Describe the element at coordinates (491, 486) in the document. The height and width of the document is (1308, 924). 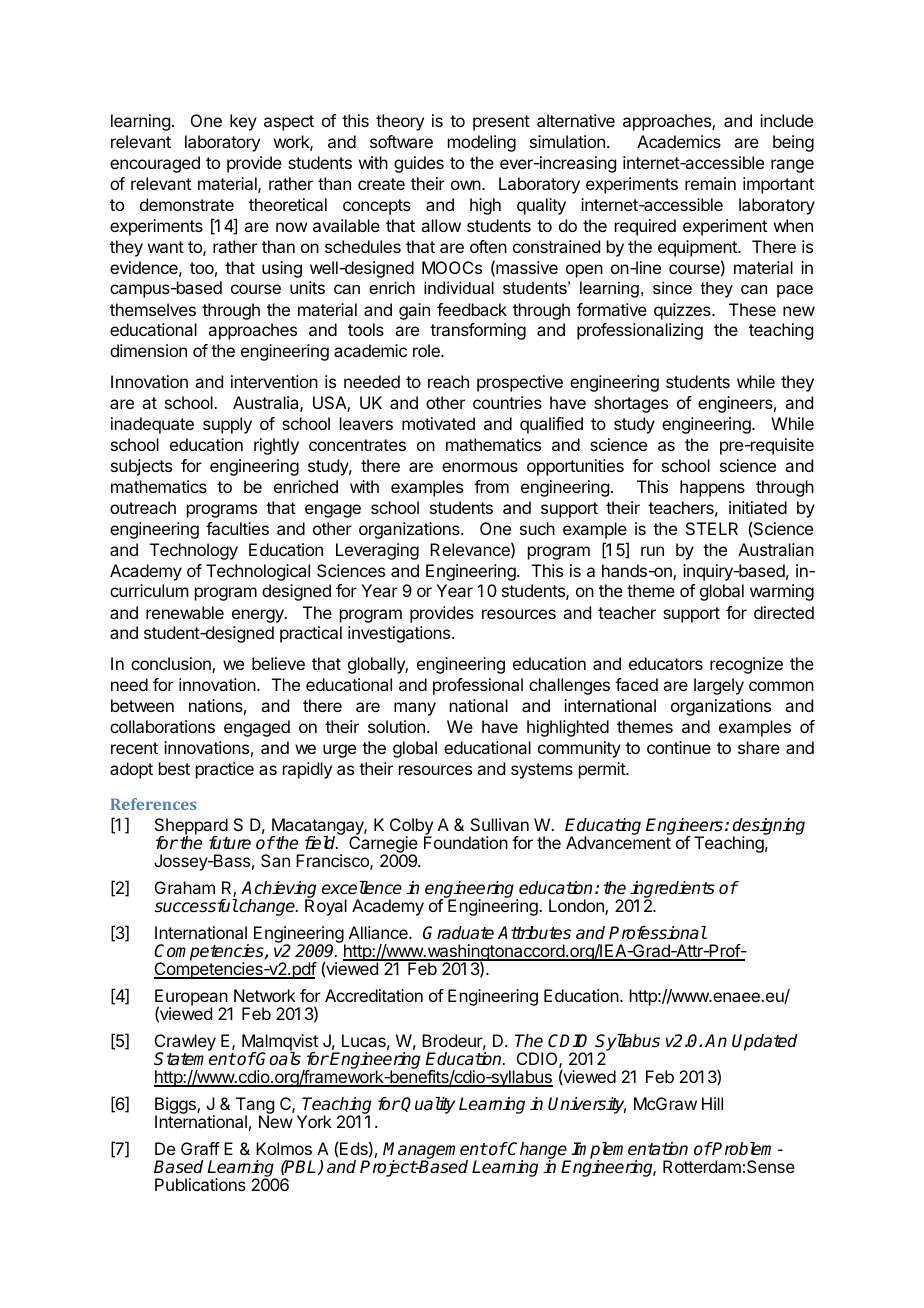
I see `from` at that location.
